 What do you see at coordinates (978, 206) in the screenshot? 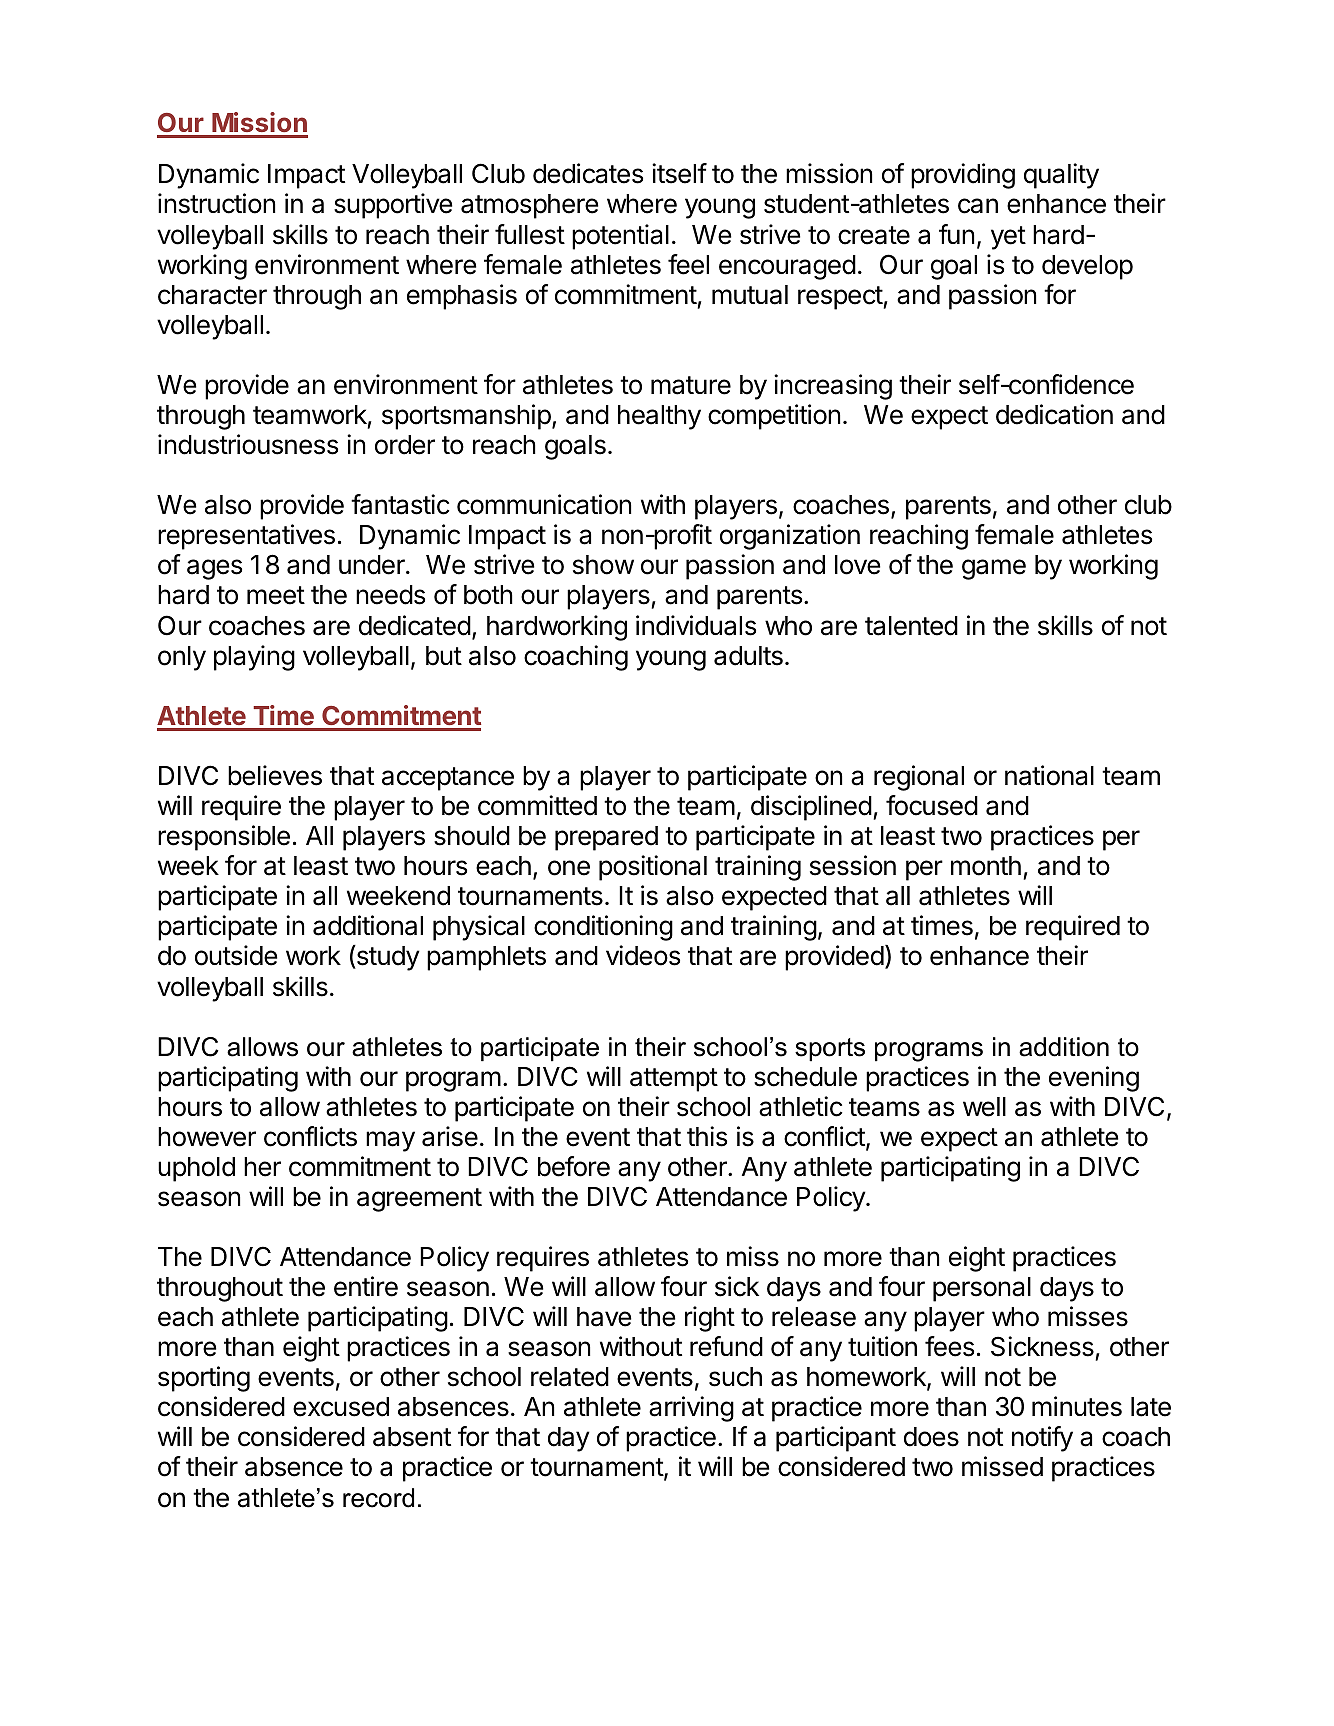
I see `can` at bounding box center [978, 206].
